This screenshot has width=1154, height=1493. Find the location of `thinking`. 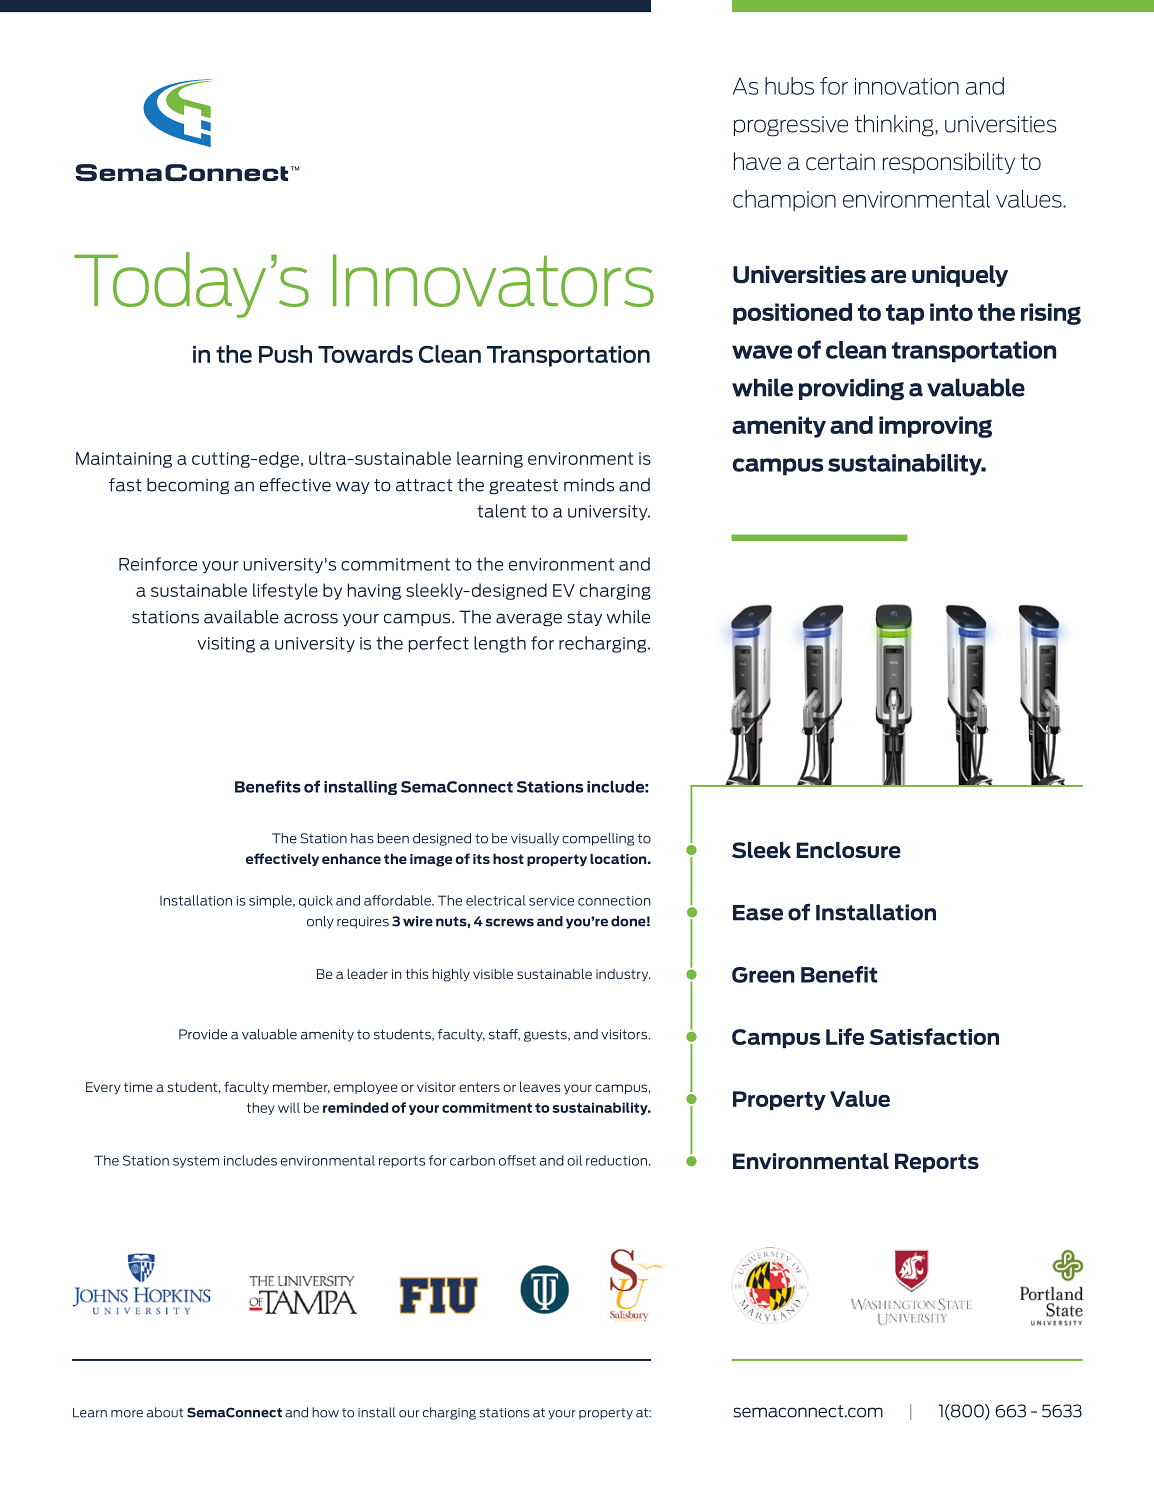

thinking is located at coordinates (895, 125).
